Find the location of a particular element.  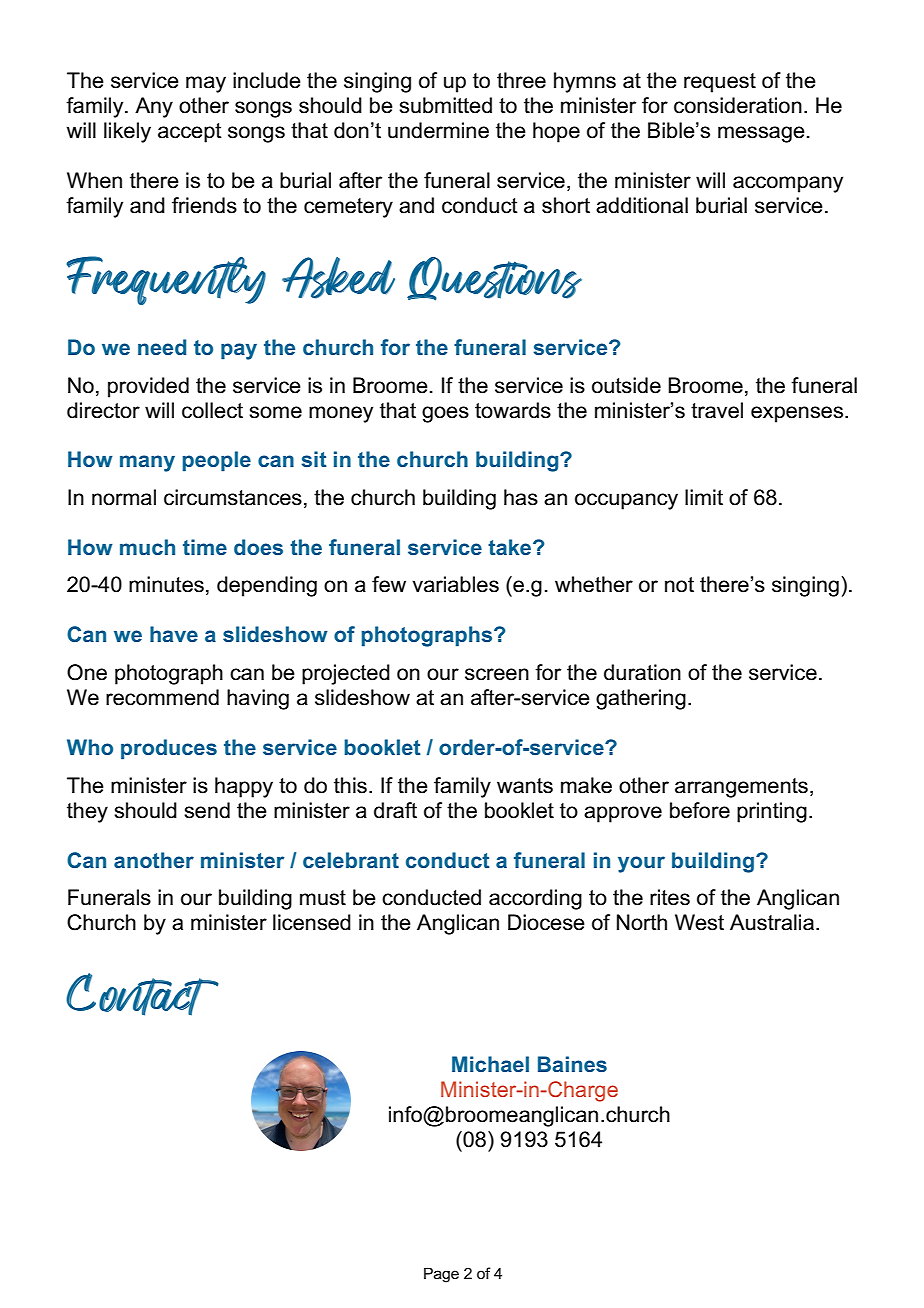

submitted is located at coordinates (445, 105).
